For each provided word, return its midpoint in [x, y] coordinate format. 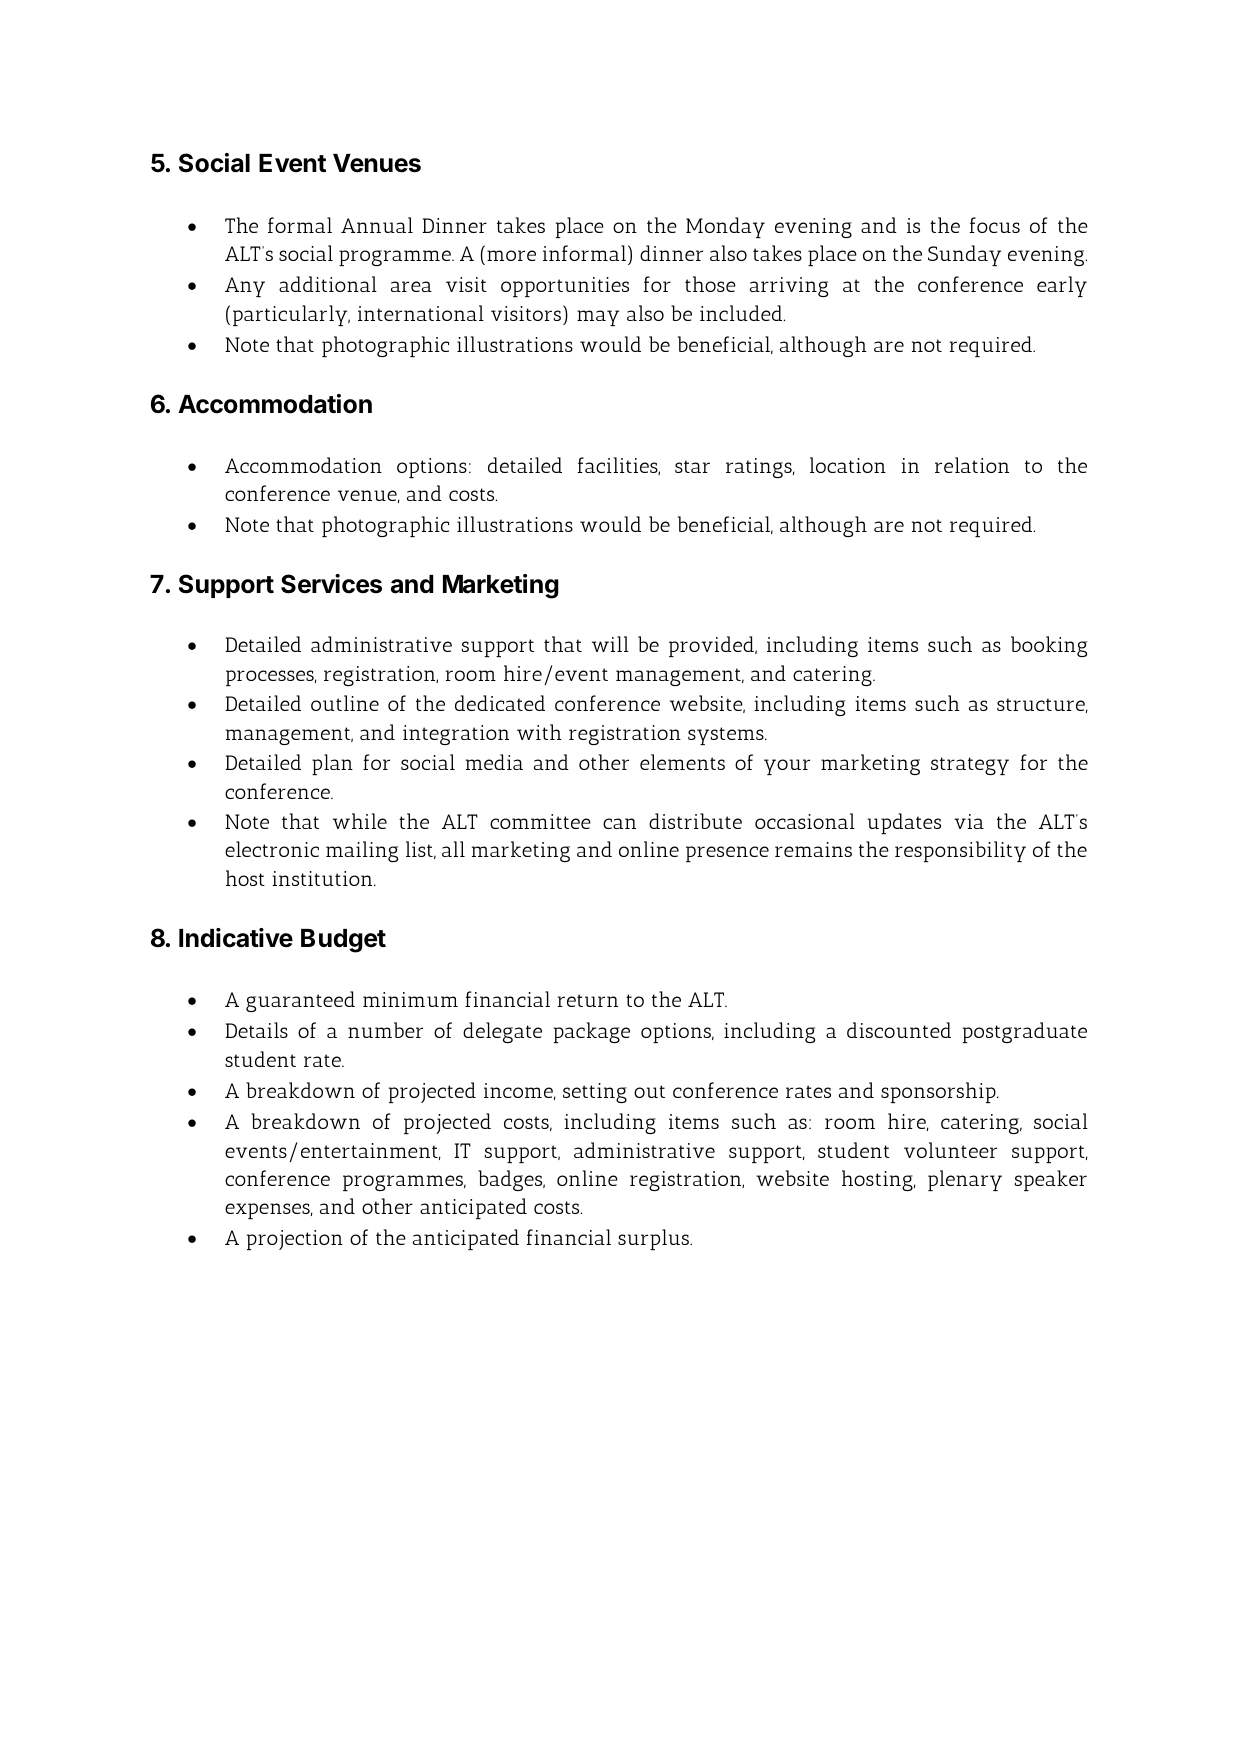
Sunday [964, 255]
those [710, 284]
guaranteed [300, 1001]
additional [328, 284]
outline [345, 703]
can [619, 823]
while [360, 821]
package [592, 1032]
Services [331, 584]
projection [295, 1240]
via [969, 821]
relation [972, 465]
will [610, 644]
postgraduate [1025, 1032]
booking [1049, 646]
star [692, 466]
